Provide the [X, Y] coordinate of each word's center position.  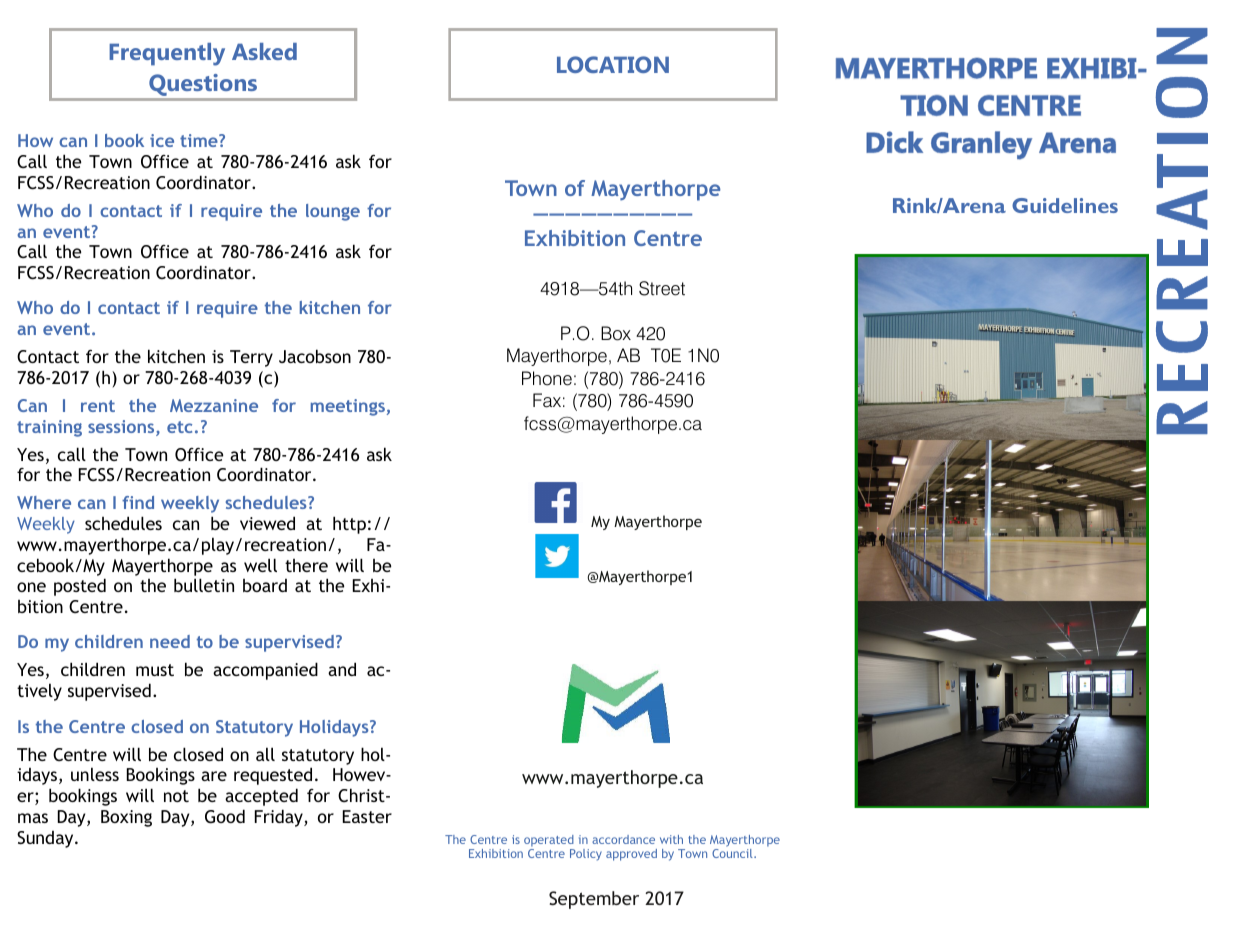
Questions [203, 85]
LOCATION [613, 64]
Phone [547, 378]
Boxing [126, 818]
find [138, 502]
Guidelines [1065, 205]
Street [662, 288]
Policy [586, 855]
